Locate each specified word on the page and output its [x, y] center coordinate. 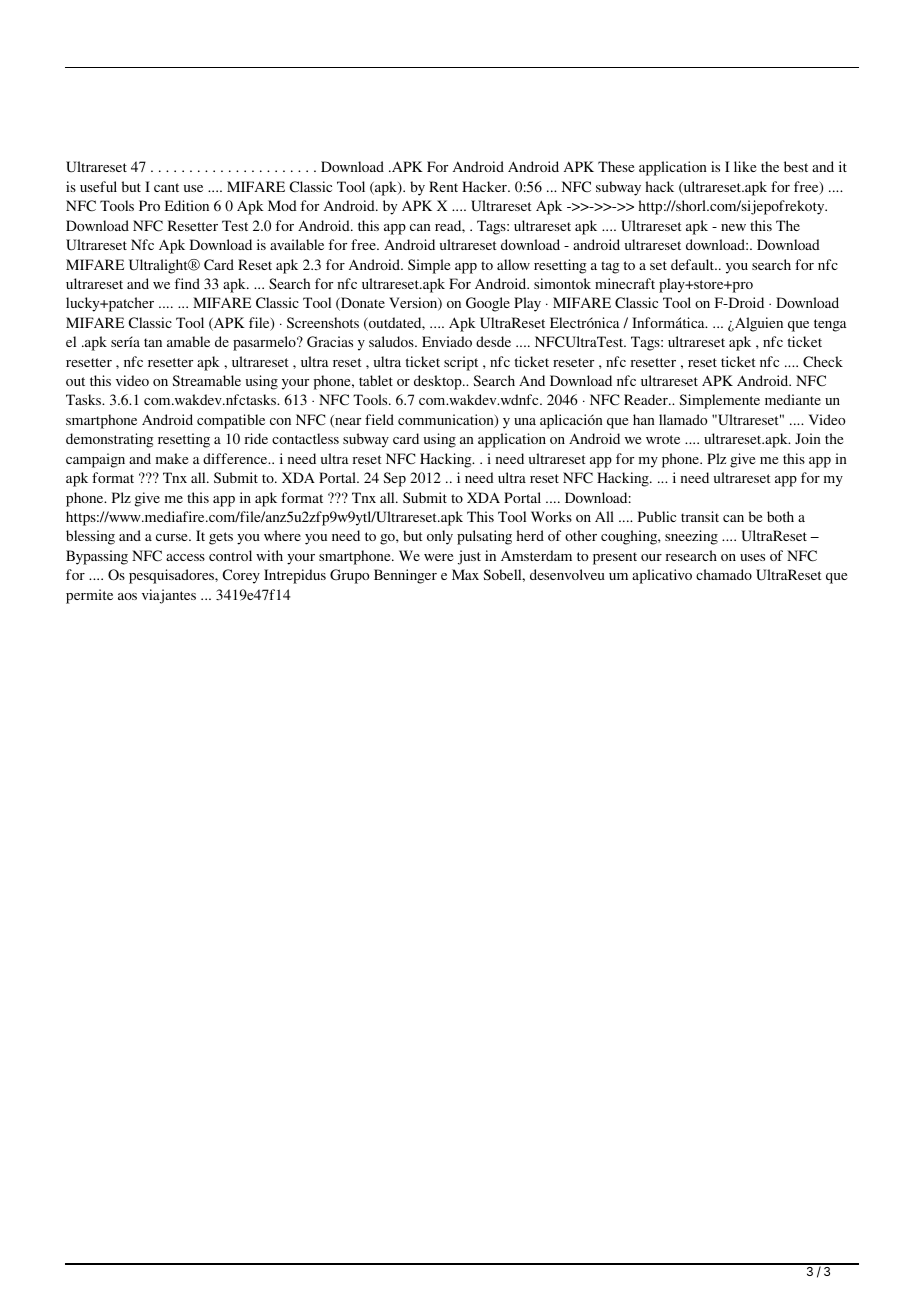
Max [465, 574]
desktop [439, 382]
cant [166, 187]
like [745, 166]
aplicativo [662, 576]
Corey [241, 576]
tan [153, 342]
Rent [443, 186]
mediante [793, 399]
